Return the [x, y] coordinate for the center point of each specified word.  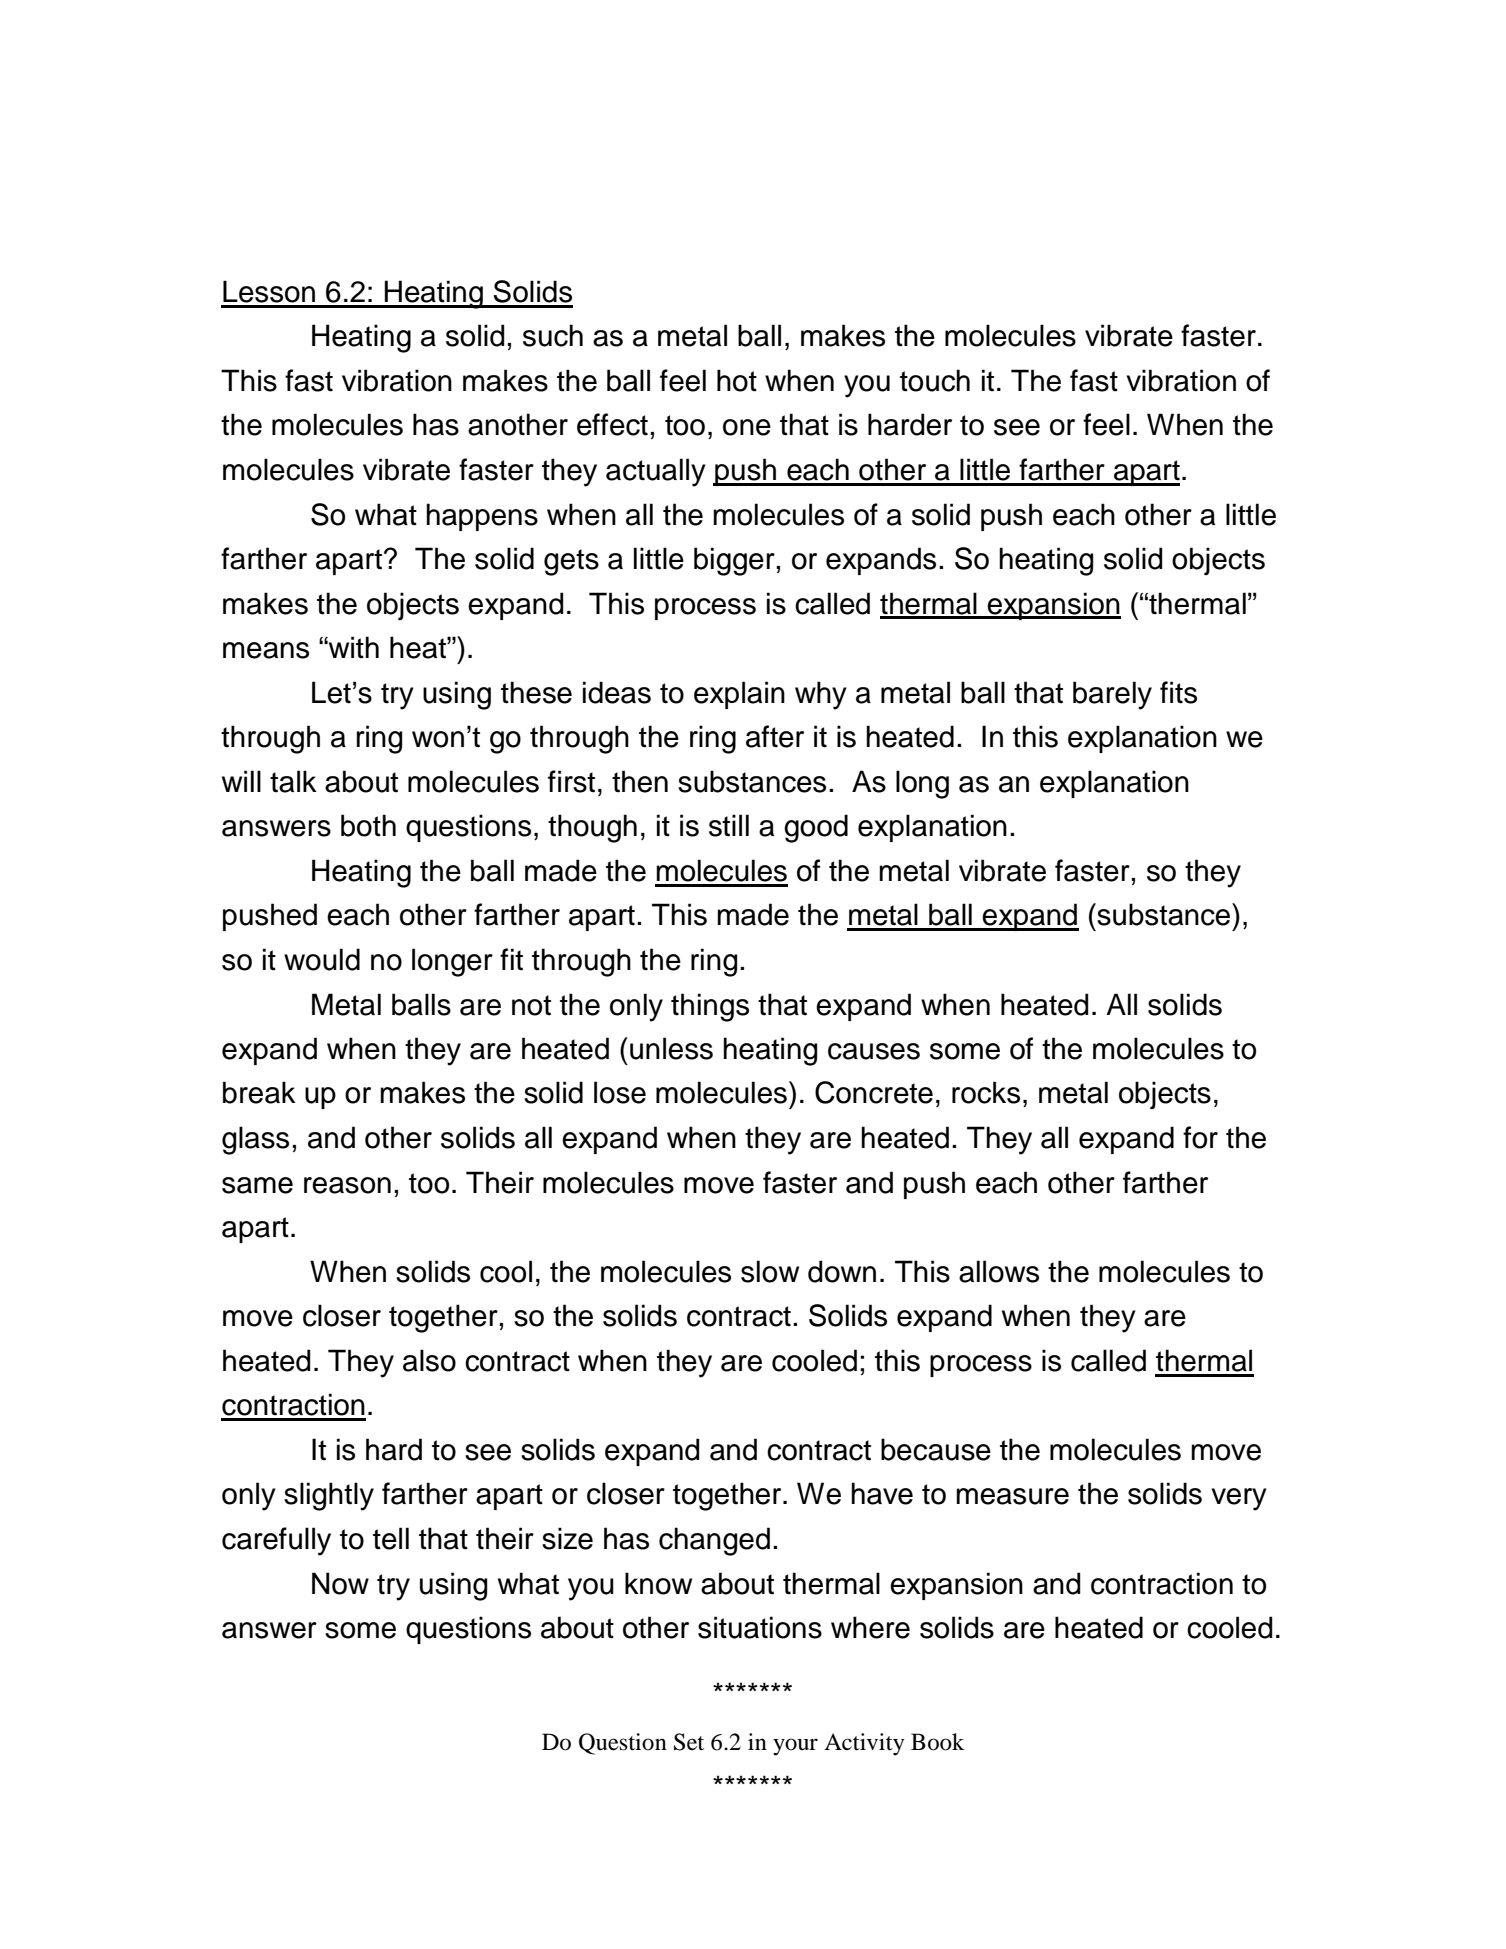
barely [1112, 695]
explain [739, 695]
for [1200, 1137]
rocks [986, 1092]
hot [737, 380]
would [322, 959]
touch [935, 380]
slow [770, 1271]
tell [391, 1538]
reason [347, 1185]
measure [1012, 1496]
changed [714, 1541]
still [729, 825]
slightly [329, 1496]
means [266, 650]
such [553, 335]
